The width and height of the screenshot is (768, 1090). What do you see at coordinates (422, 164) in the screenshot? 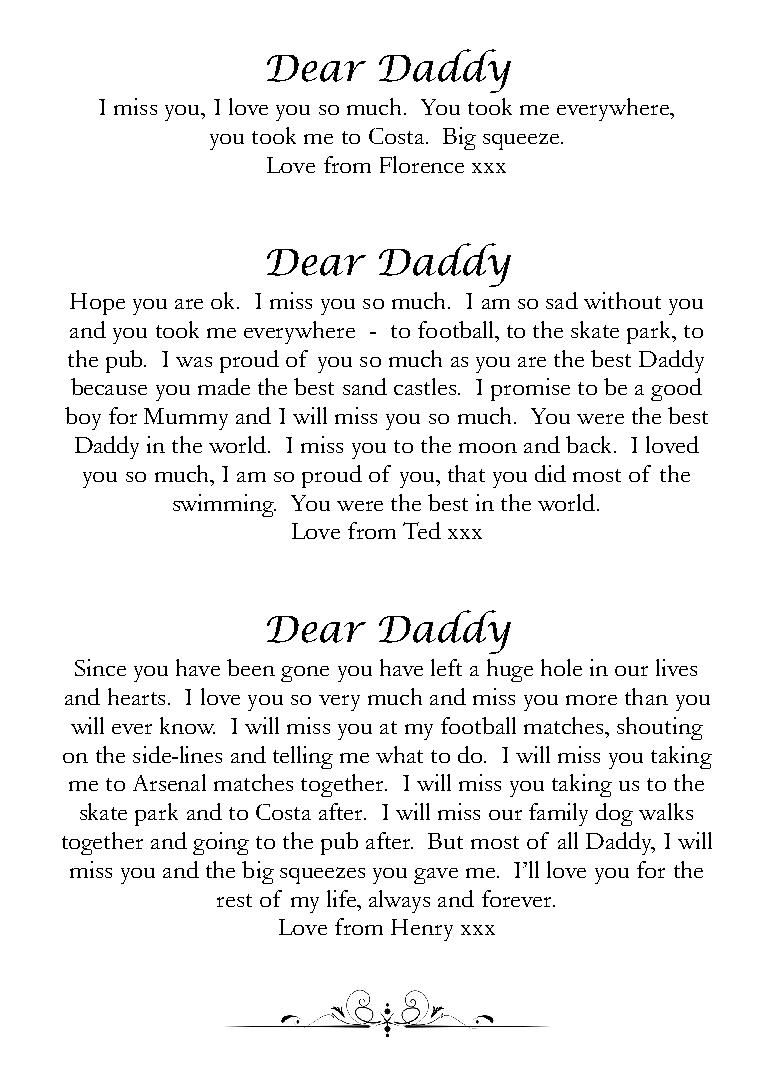
I see `Florence` at bounding box center [422, 164].
